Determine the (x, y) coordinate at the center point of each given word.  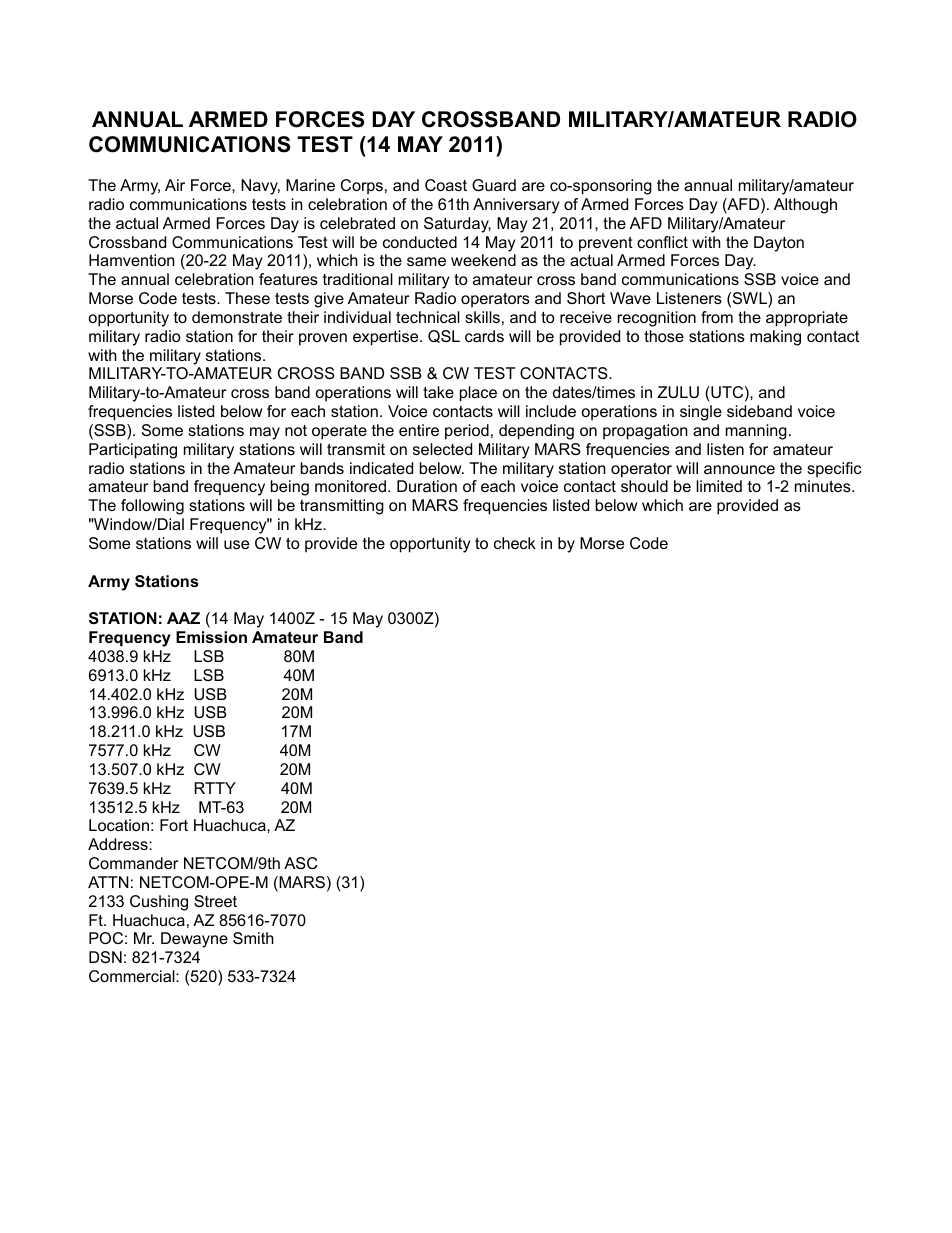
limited (719, 486)
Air (175, 185)
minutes (824, 486)
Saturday (457, 225)
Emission (211, 637)
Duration (427, 486)
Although (805, 206)
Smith (253, 938)
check (515, 543)
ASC (301, 863)
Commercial (133, 976)
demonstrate (237, 317)
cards (484, 336)
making (775, 338)
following (152, 507)
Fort (174, 825)
